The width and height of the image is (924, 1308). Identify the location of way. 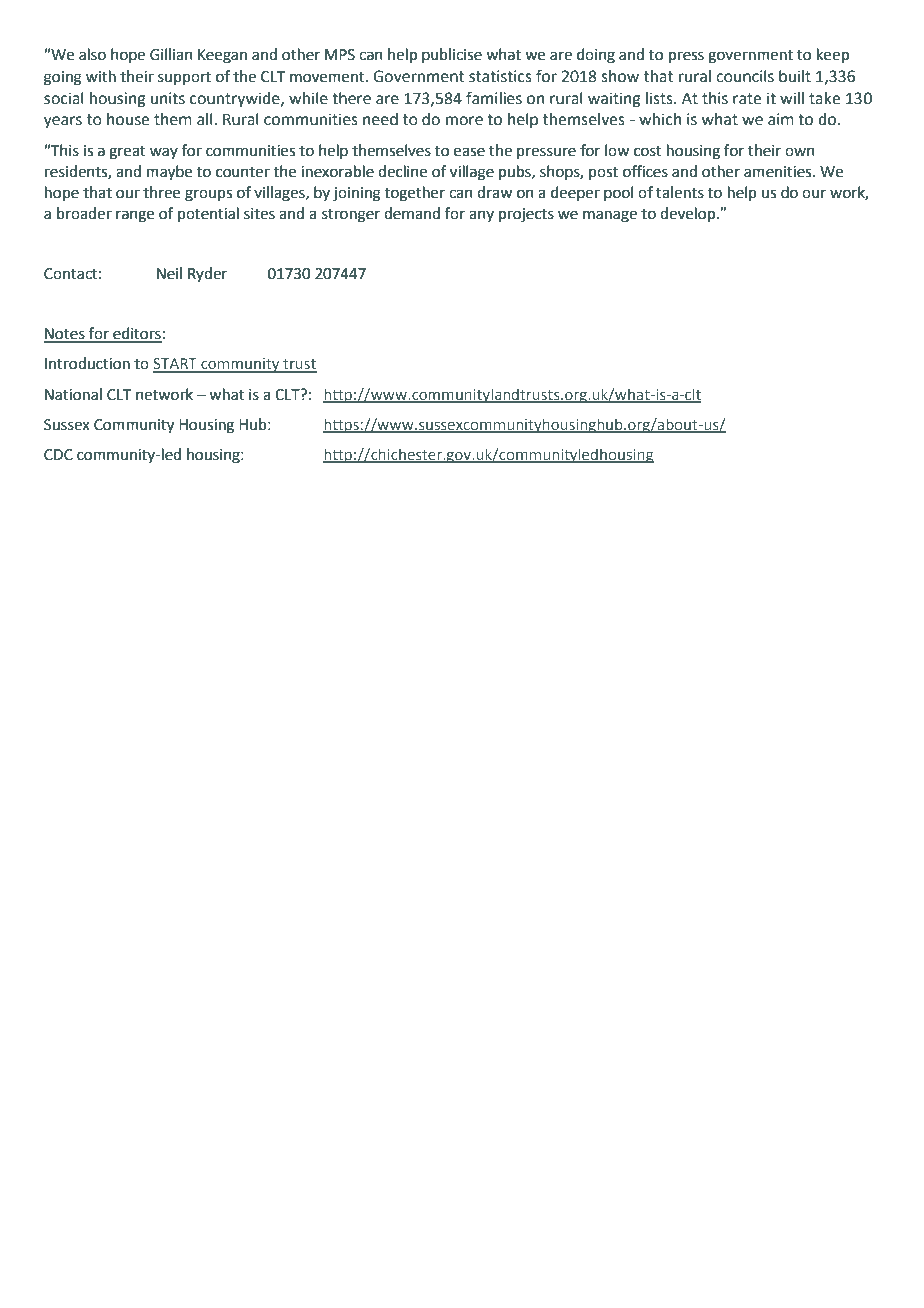
(164, 153).
